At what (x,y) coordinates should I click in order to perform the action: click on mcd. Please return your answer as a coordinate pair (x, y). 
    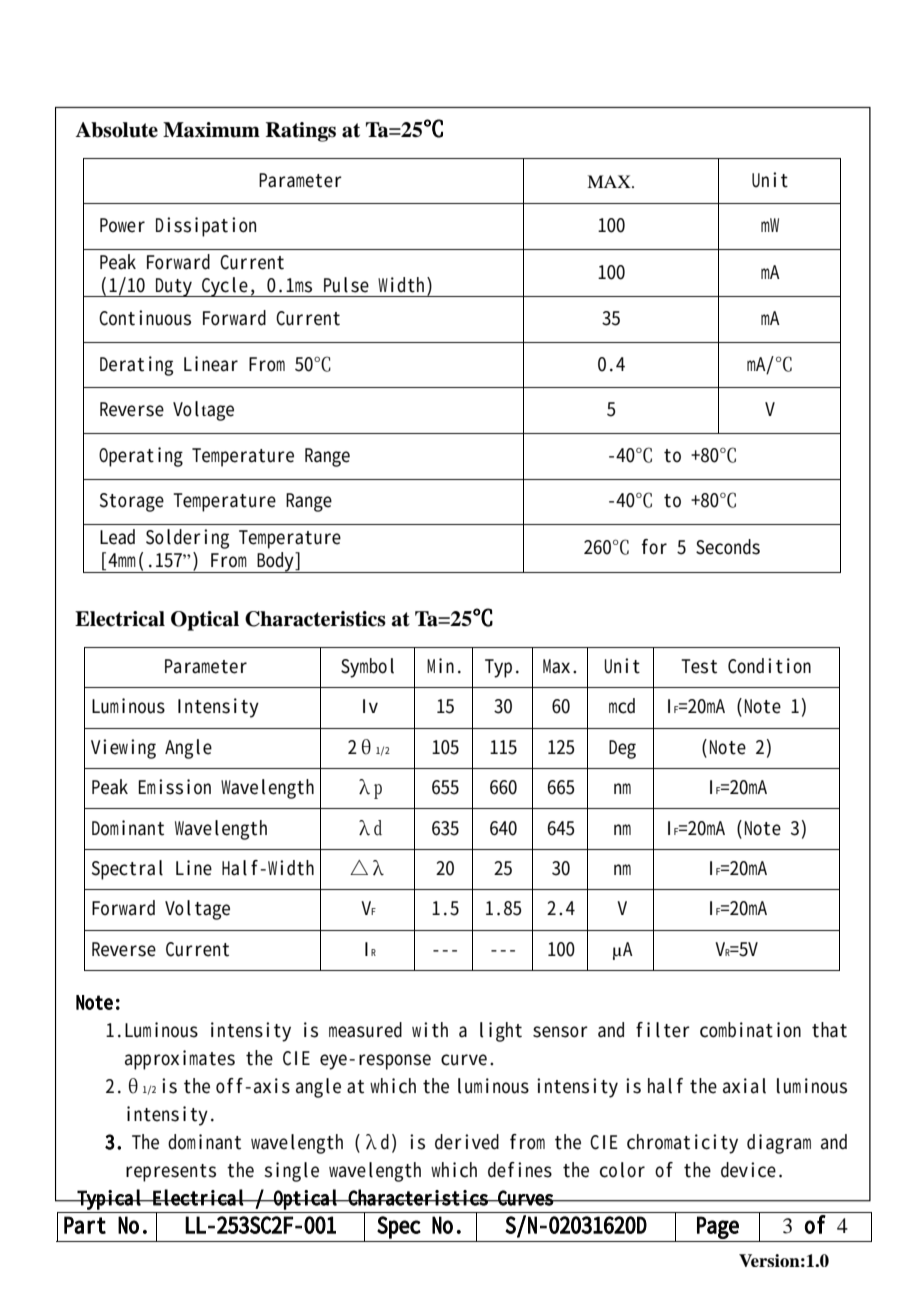
    Looking at the image, I should click on (622, 706).
